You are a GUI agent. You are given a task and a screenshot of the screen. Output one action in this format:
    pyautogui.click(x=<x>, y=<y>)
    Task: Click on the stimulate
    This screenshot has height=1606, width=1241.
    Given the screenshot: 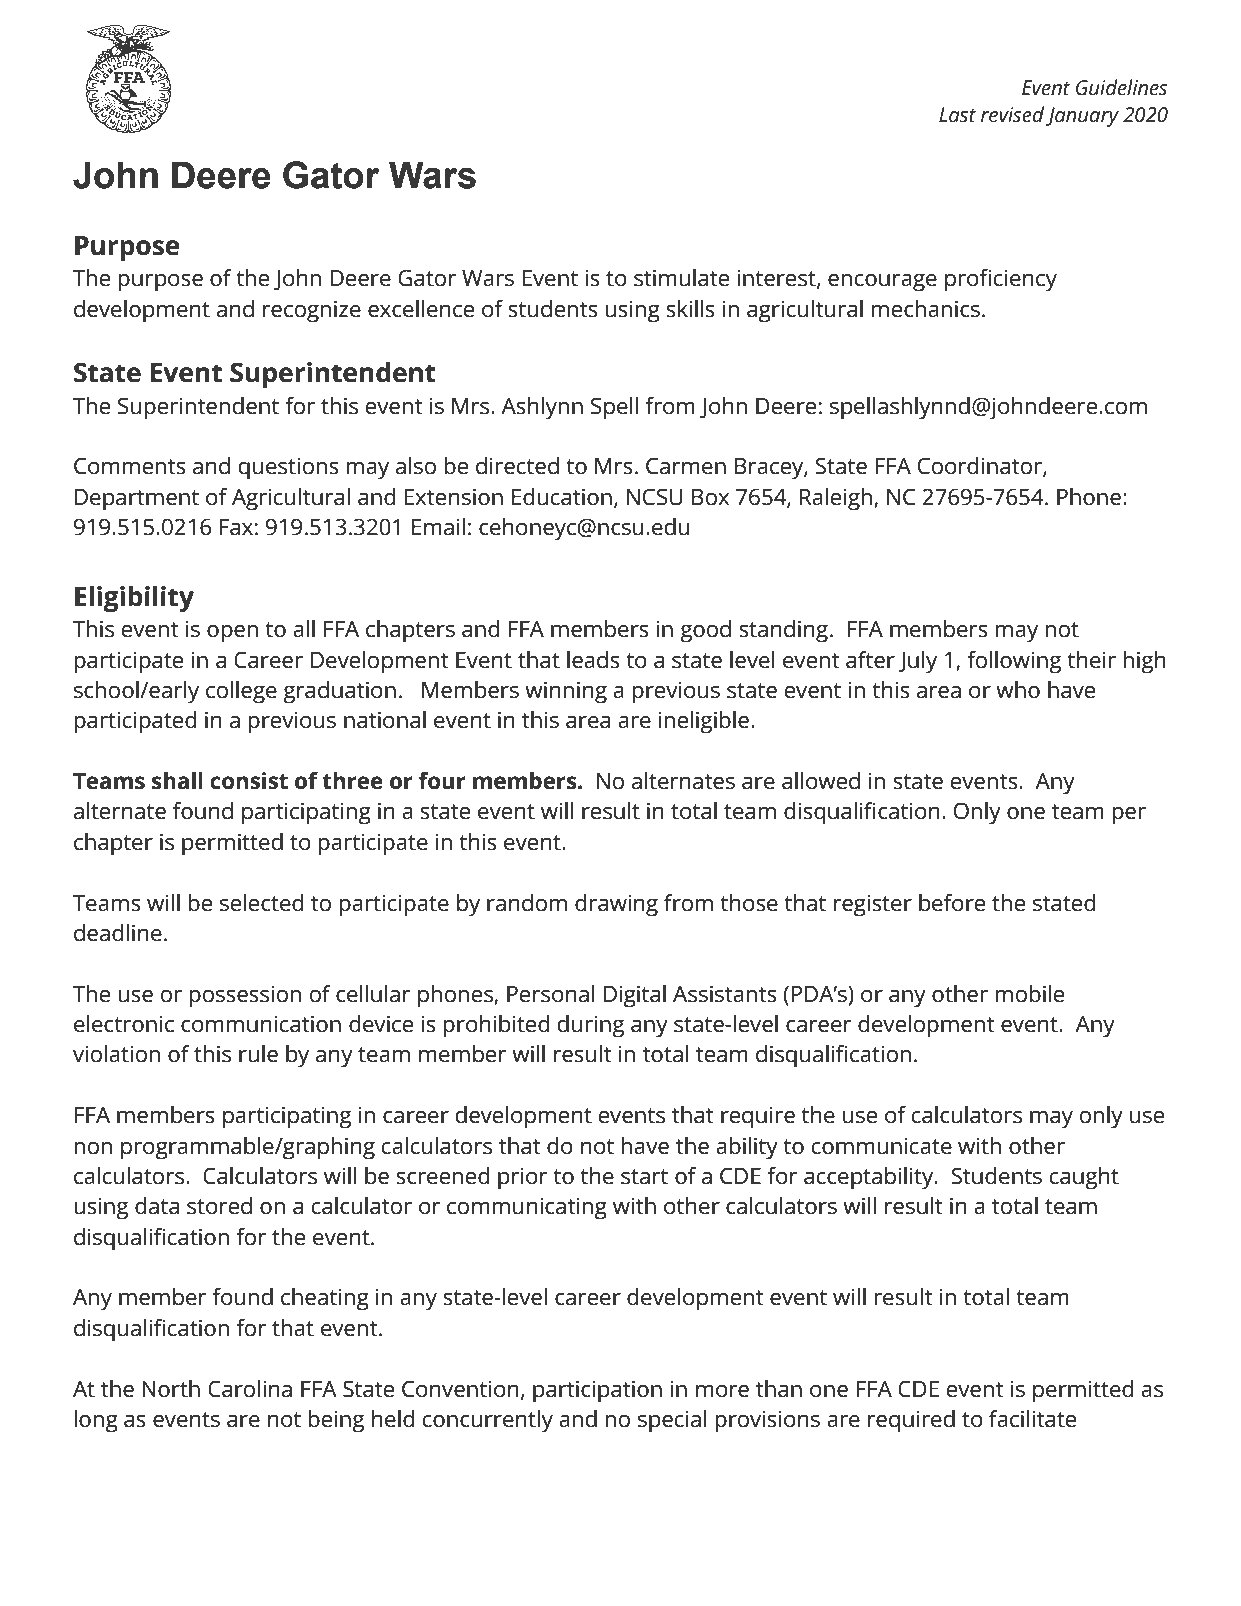 What is the action you would take?
    pyautogui.click(x=681, y=278)
